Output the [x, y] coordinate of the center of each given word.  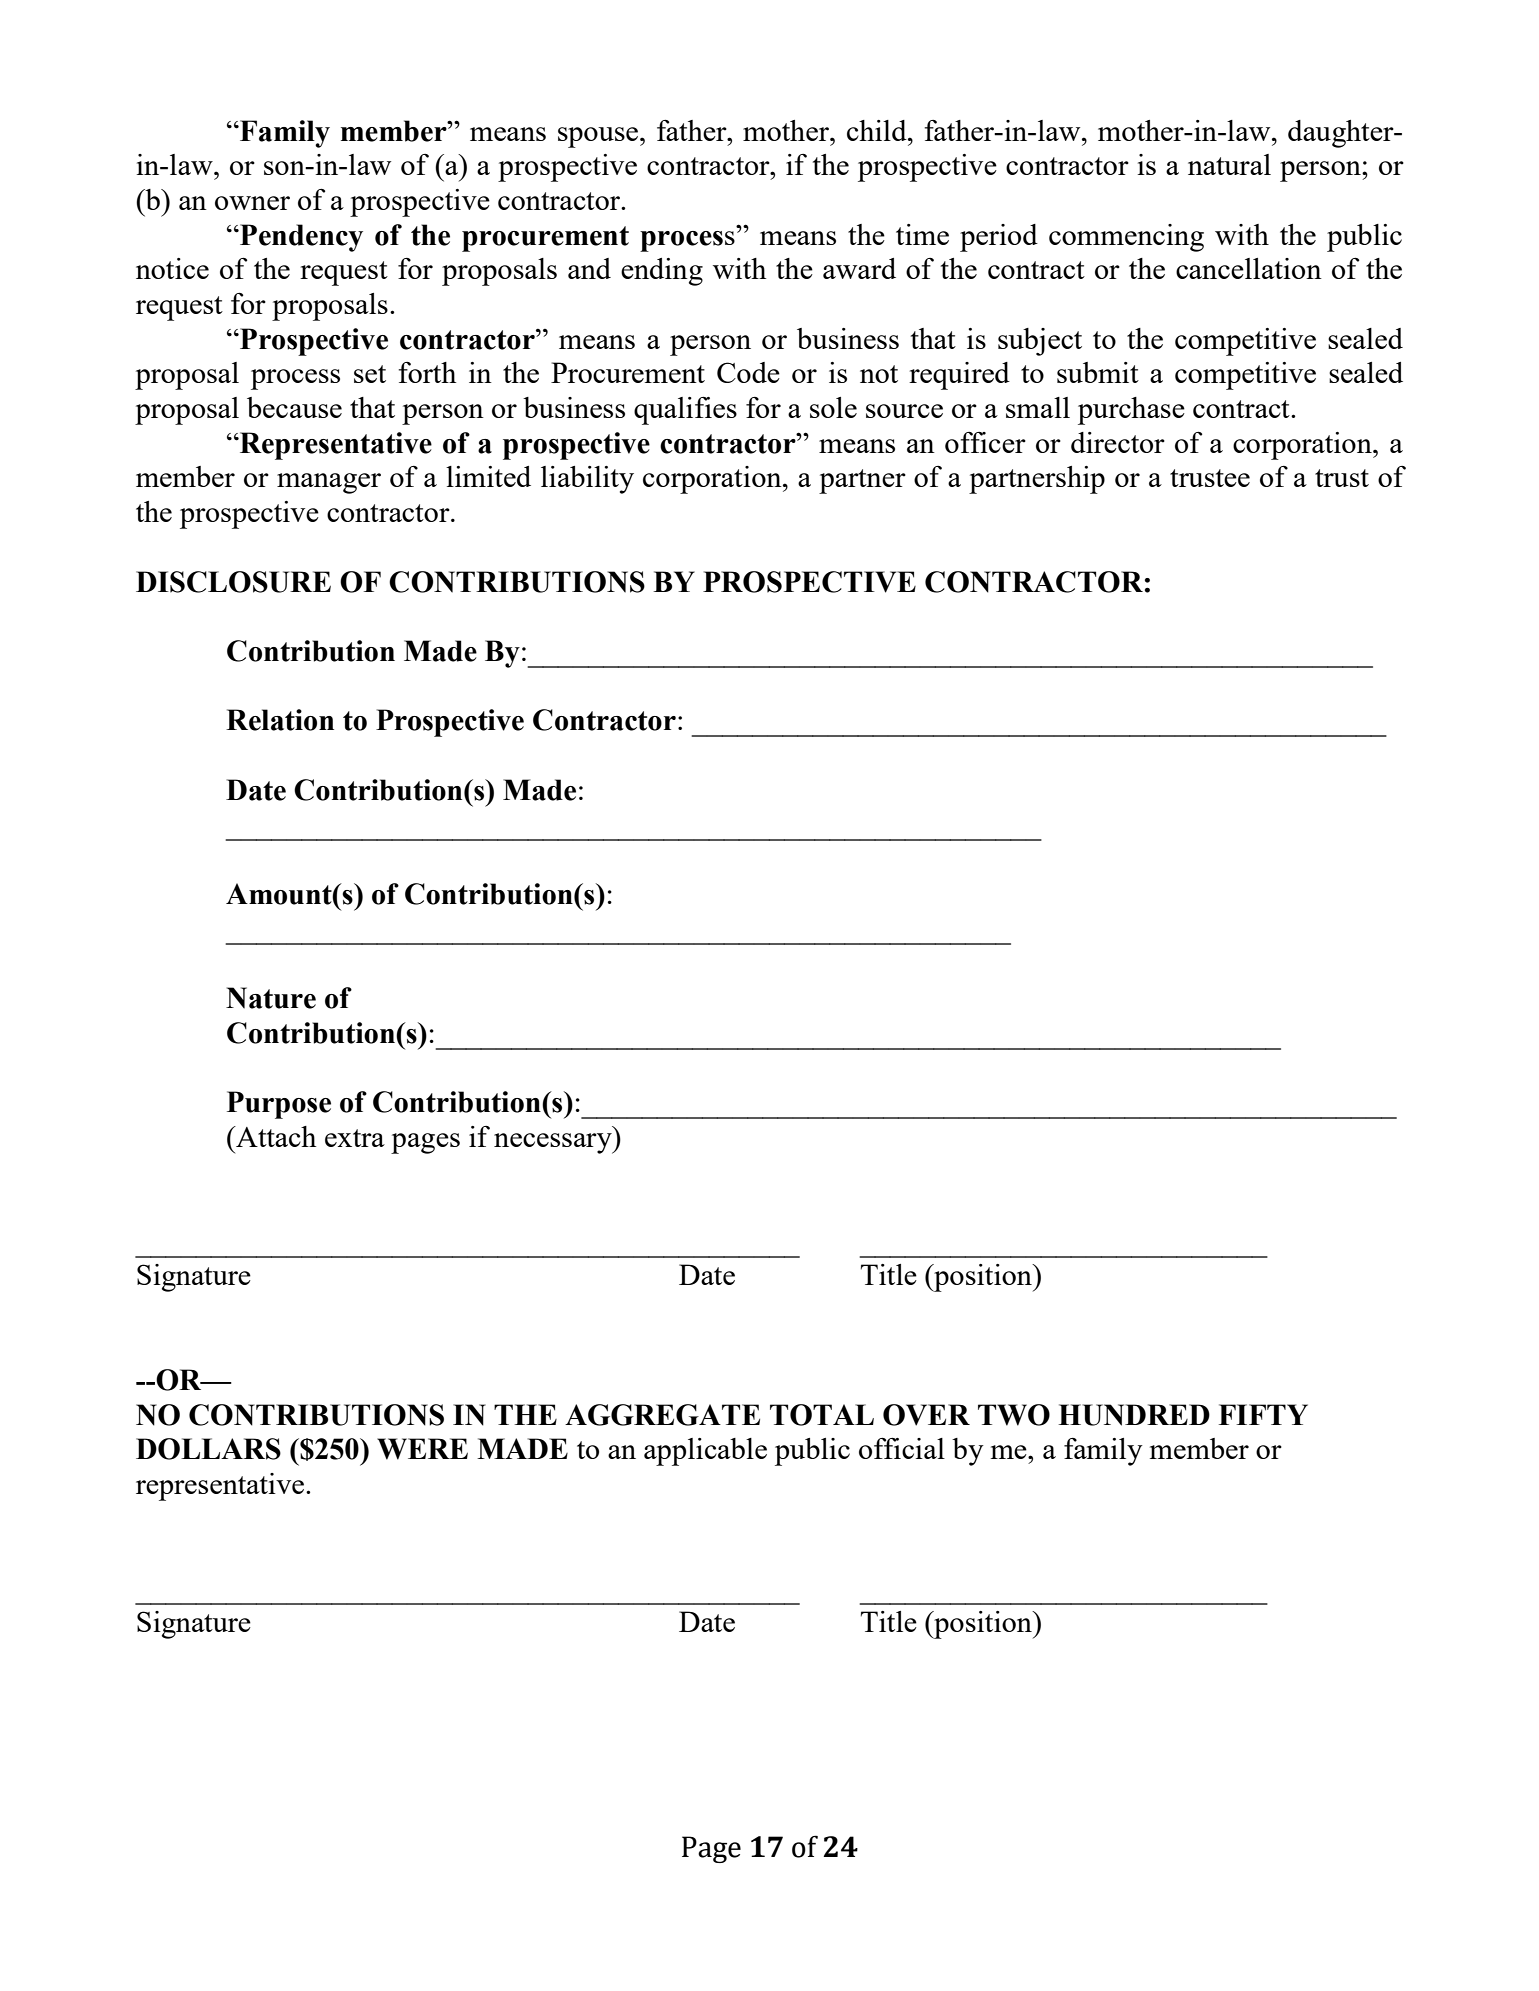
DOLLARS [208, 1449]
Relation [280, 720]
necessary [554, 1143]
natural [1229, 164]
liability [587, 480]
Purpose [279, 1105]
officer [985, 442]
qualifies [685, 411]
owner [252, 203]
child [878, 130]
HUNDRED [1134, 1415]
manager [329, 483]
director [1118, 442]
